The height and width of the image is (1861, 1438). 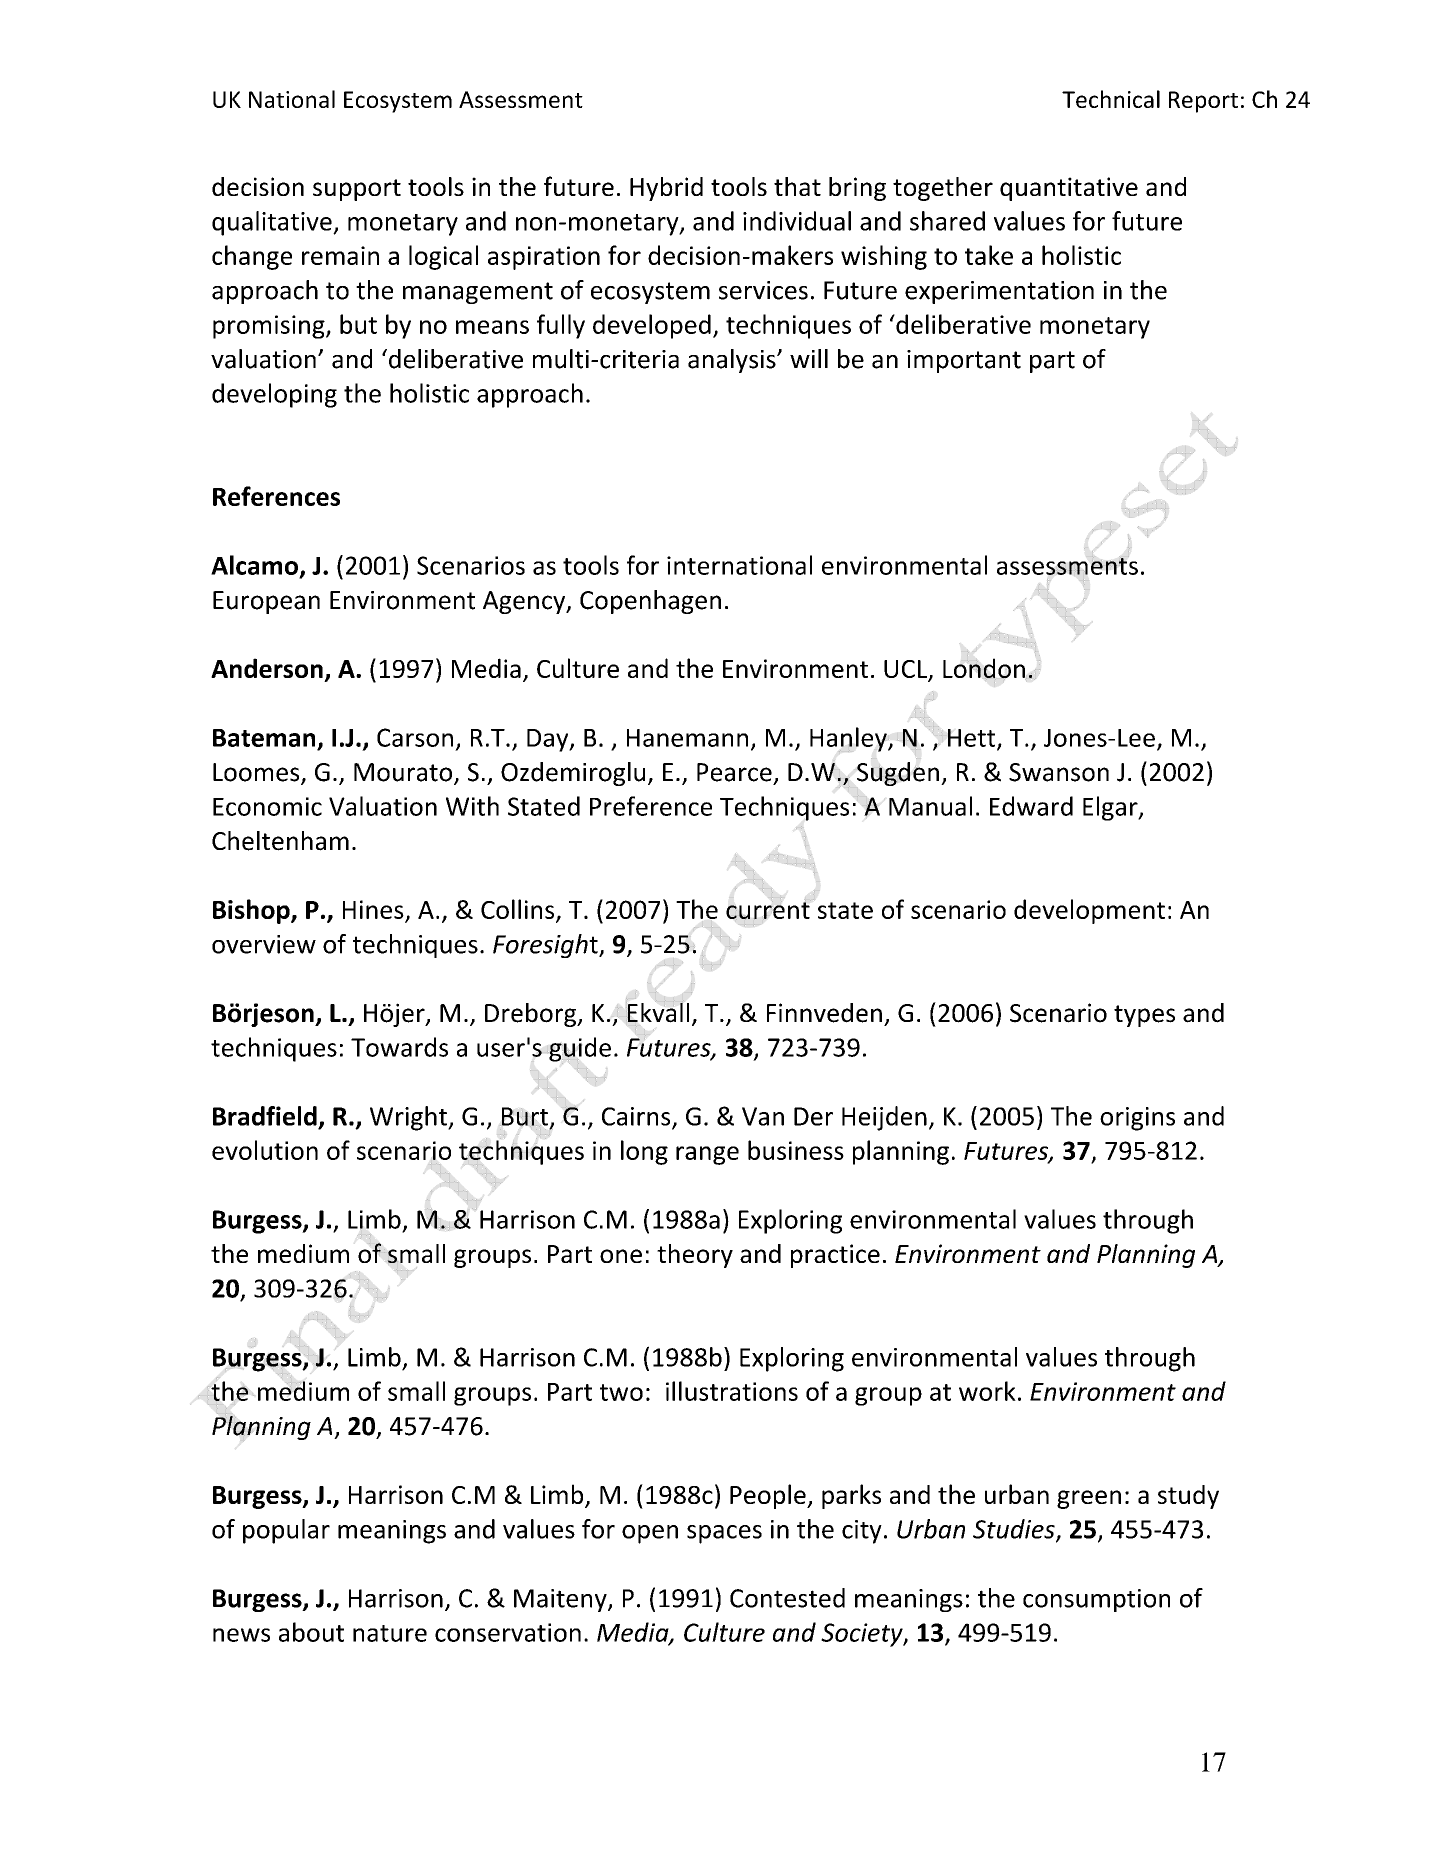 I want to click on quantitative, so click(x=1069, y=189).
